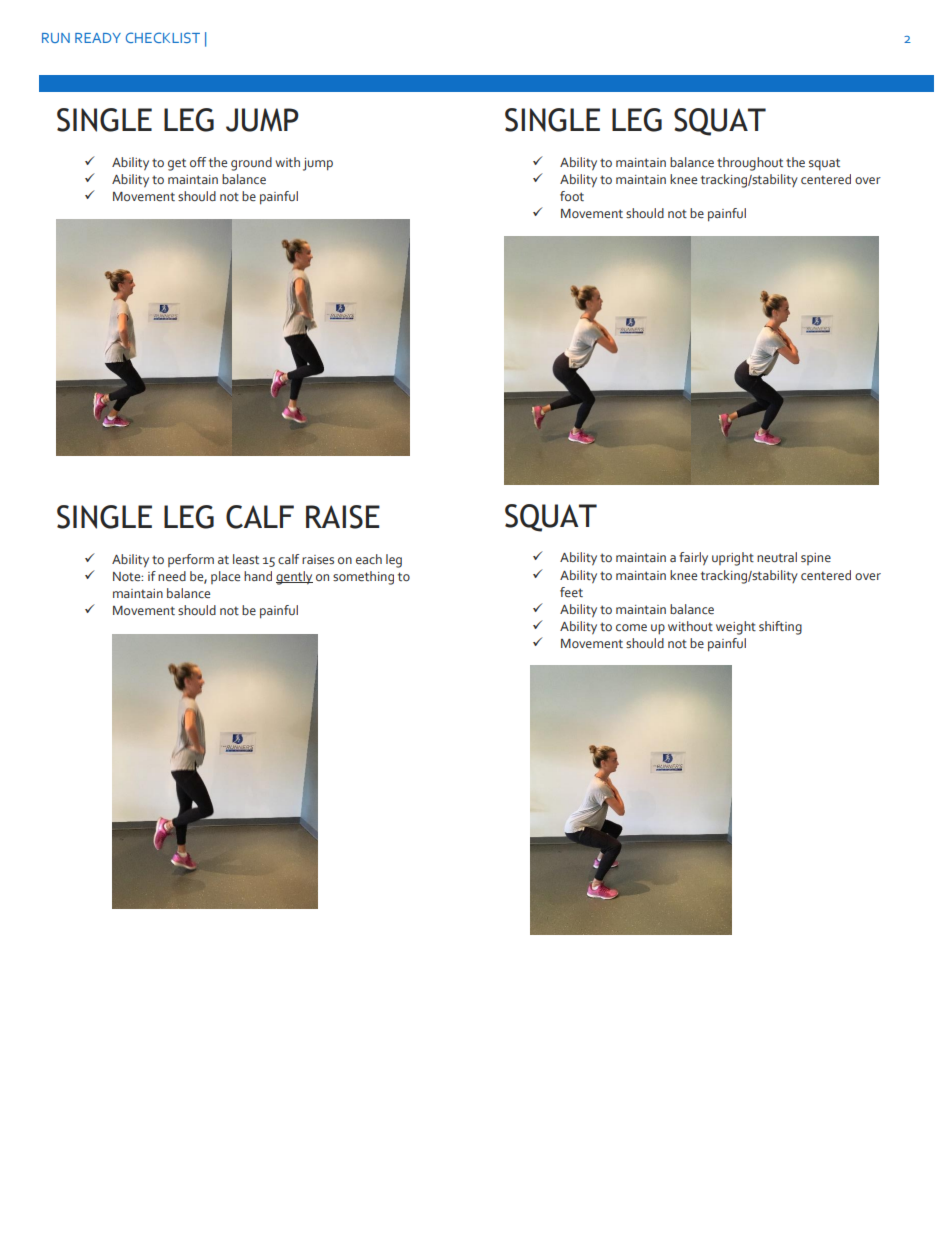 The width and height of the screenshot is (952, 1233). What do you see at coordinates (750, 164) in the screenshot?
I see `throughout` at bounding box center [750, 164].
